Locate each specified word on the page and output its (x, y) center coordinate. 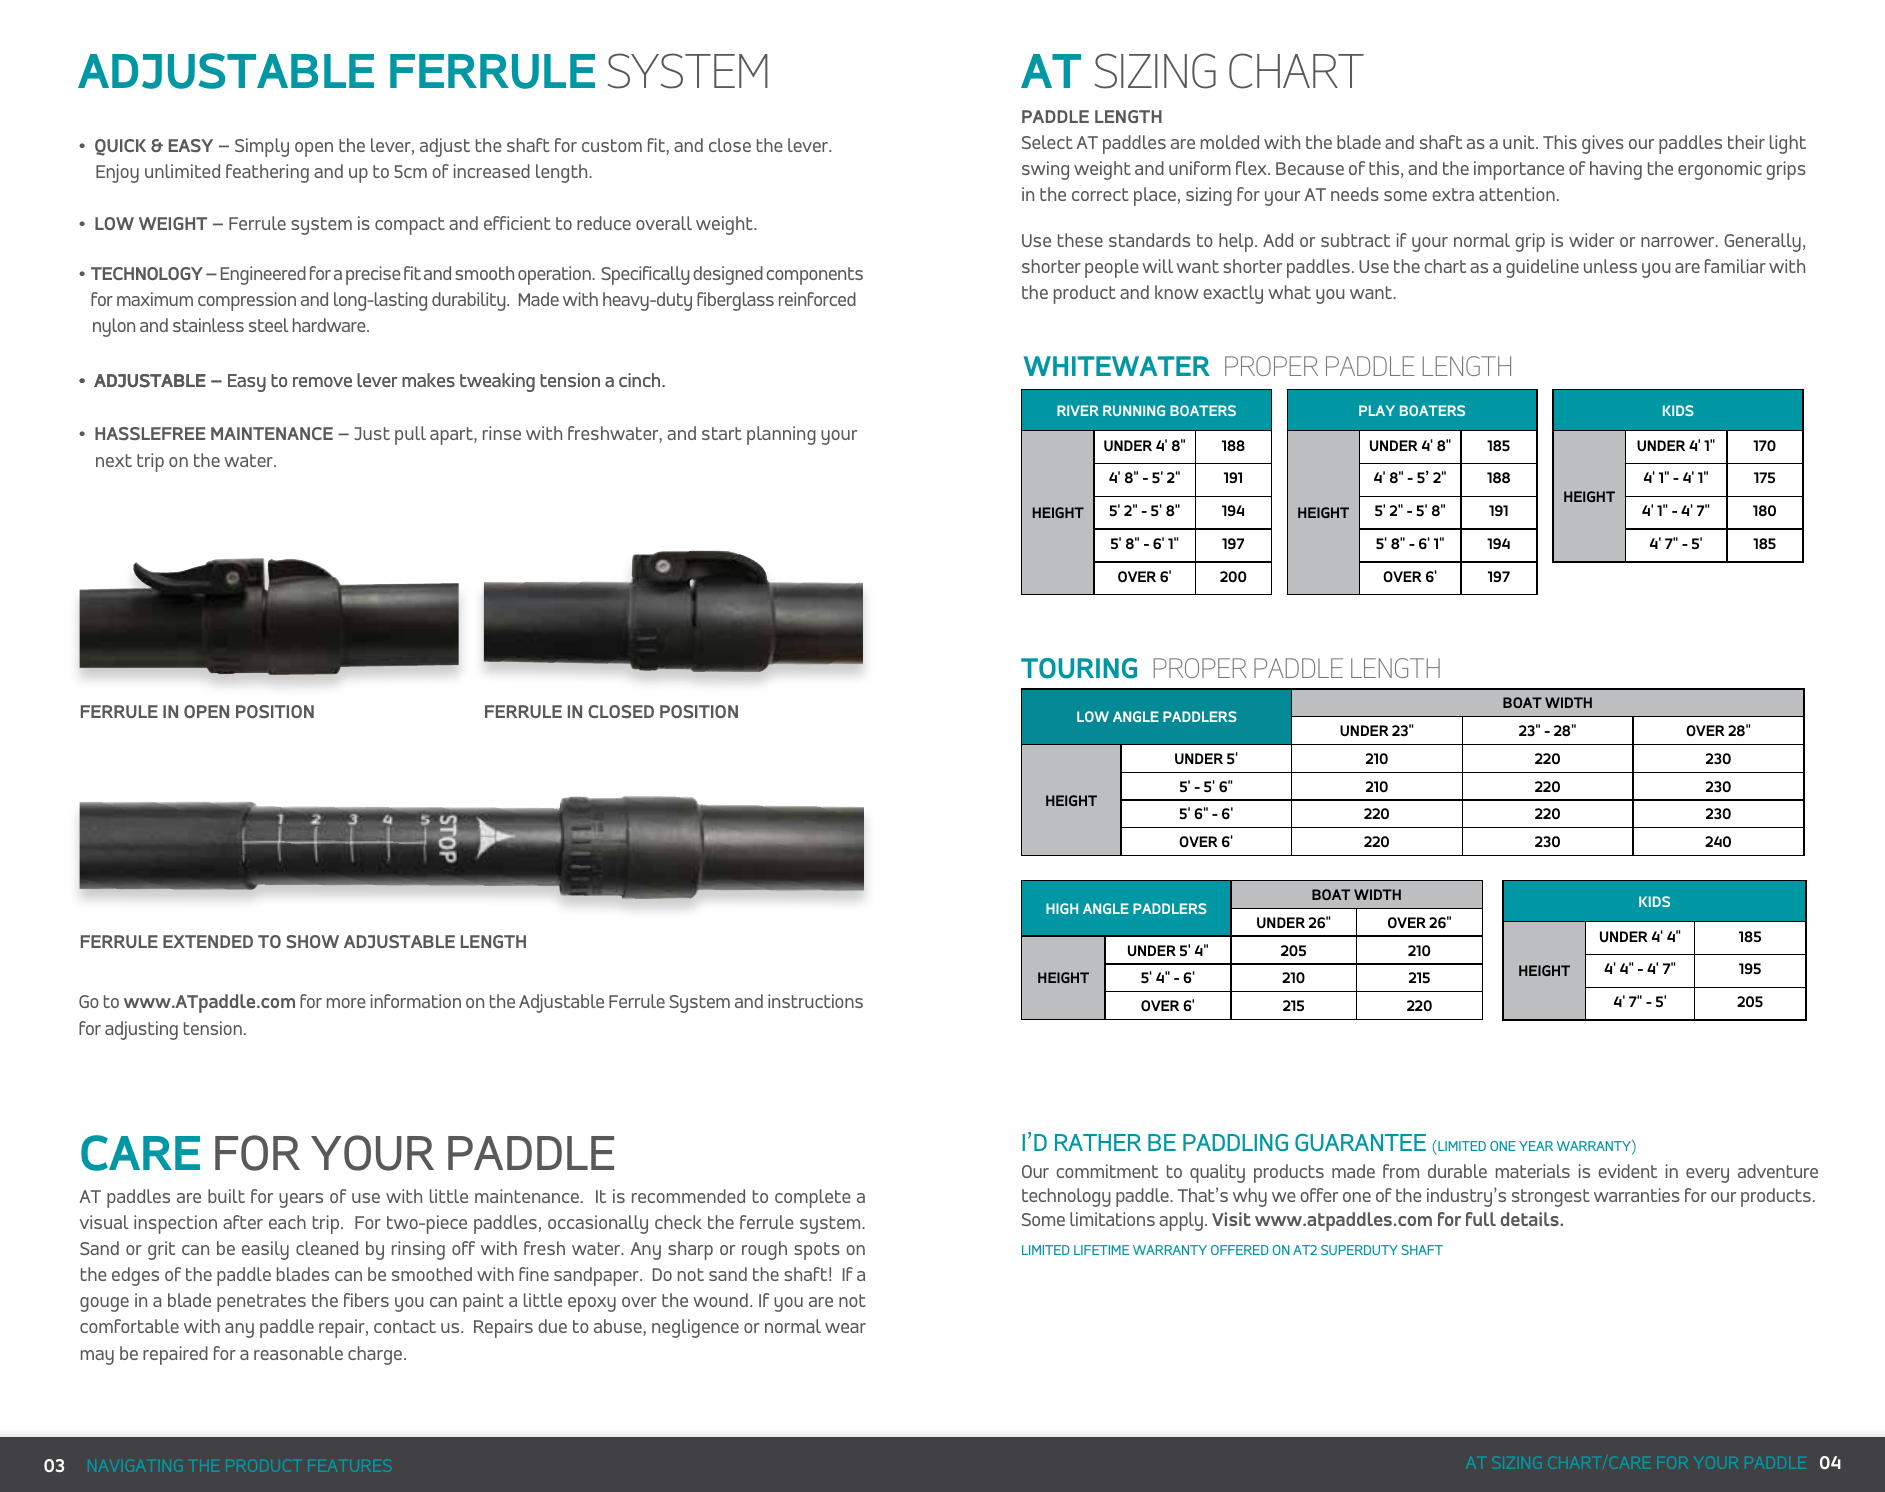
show (312, 941)
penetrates (261, 1303)
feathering (267, 173)
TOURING (1079, 668)
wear (845, 1328)
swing (1045, 170)
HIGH (1062, 908)
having (1616, 170)
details (1530, 1219)
